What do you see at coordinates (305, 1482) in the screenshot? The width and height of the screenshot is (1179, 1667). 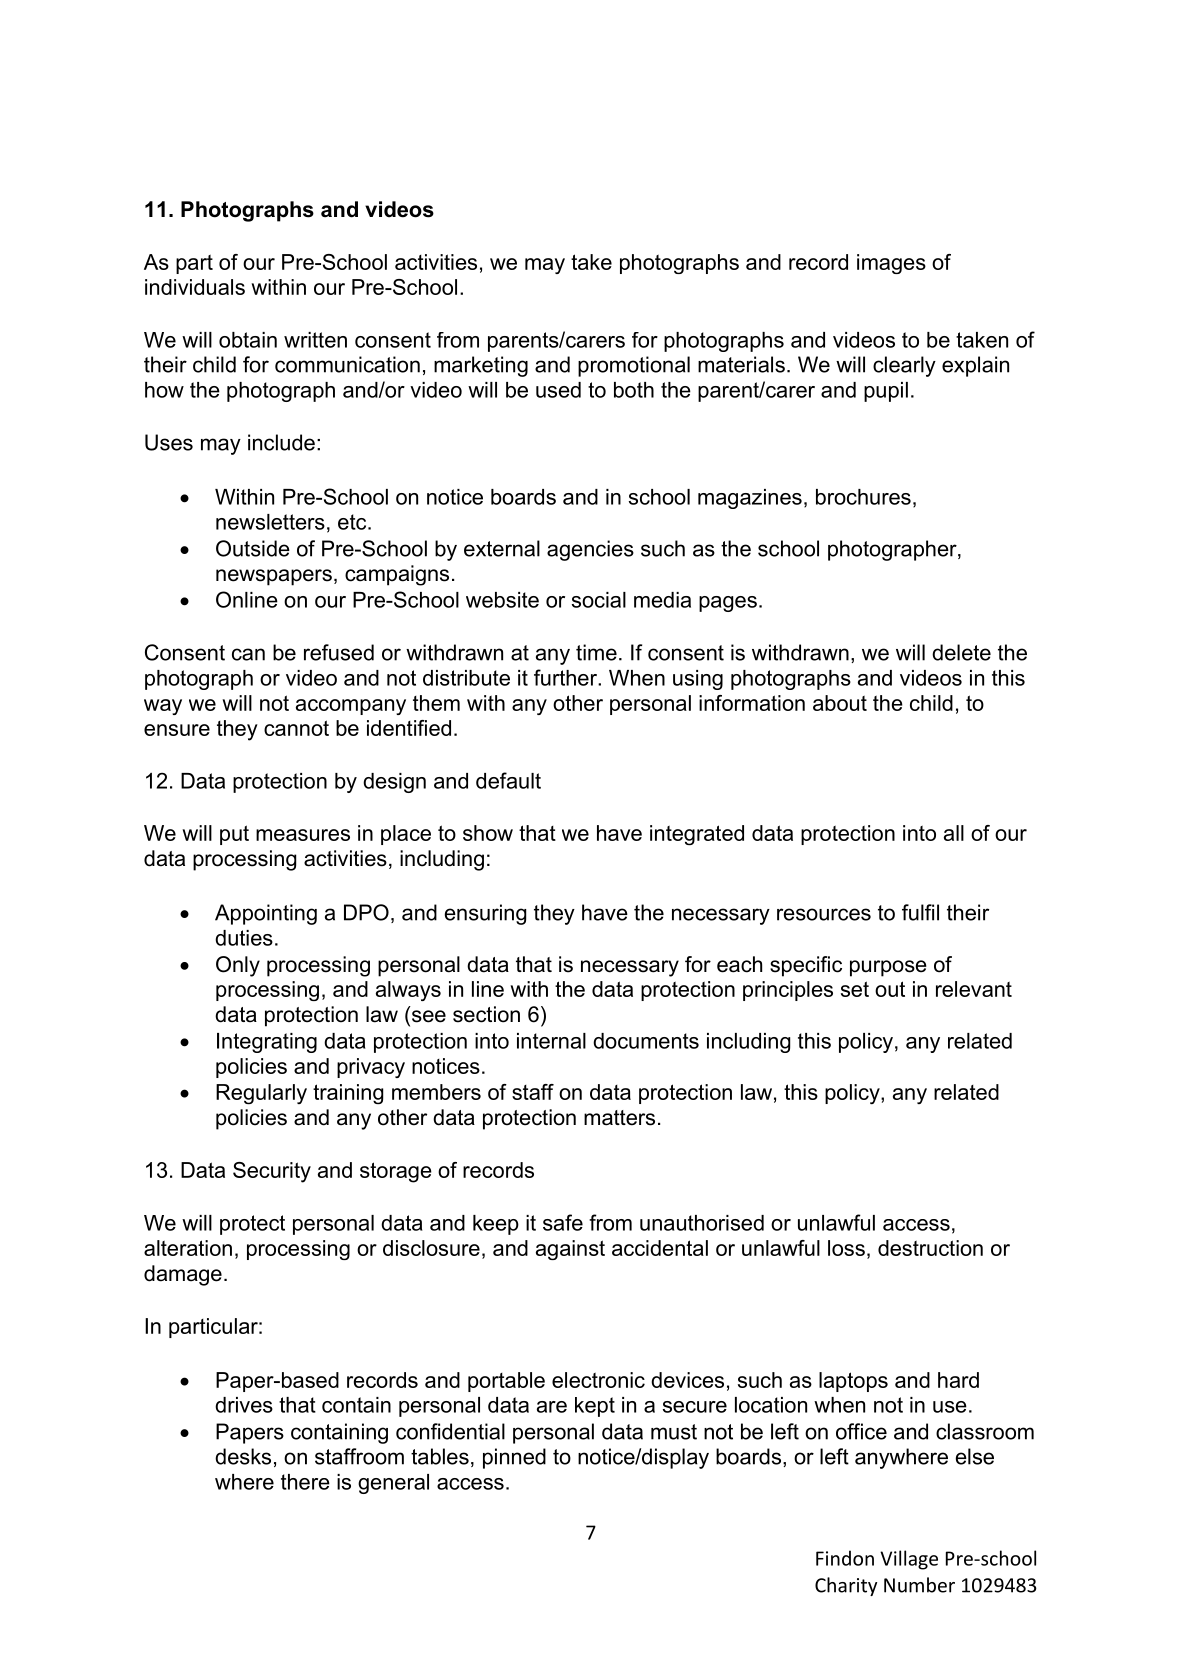 I see `there` at bounding box center [305, 1482].
